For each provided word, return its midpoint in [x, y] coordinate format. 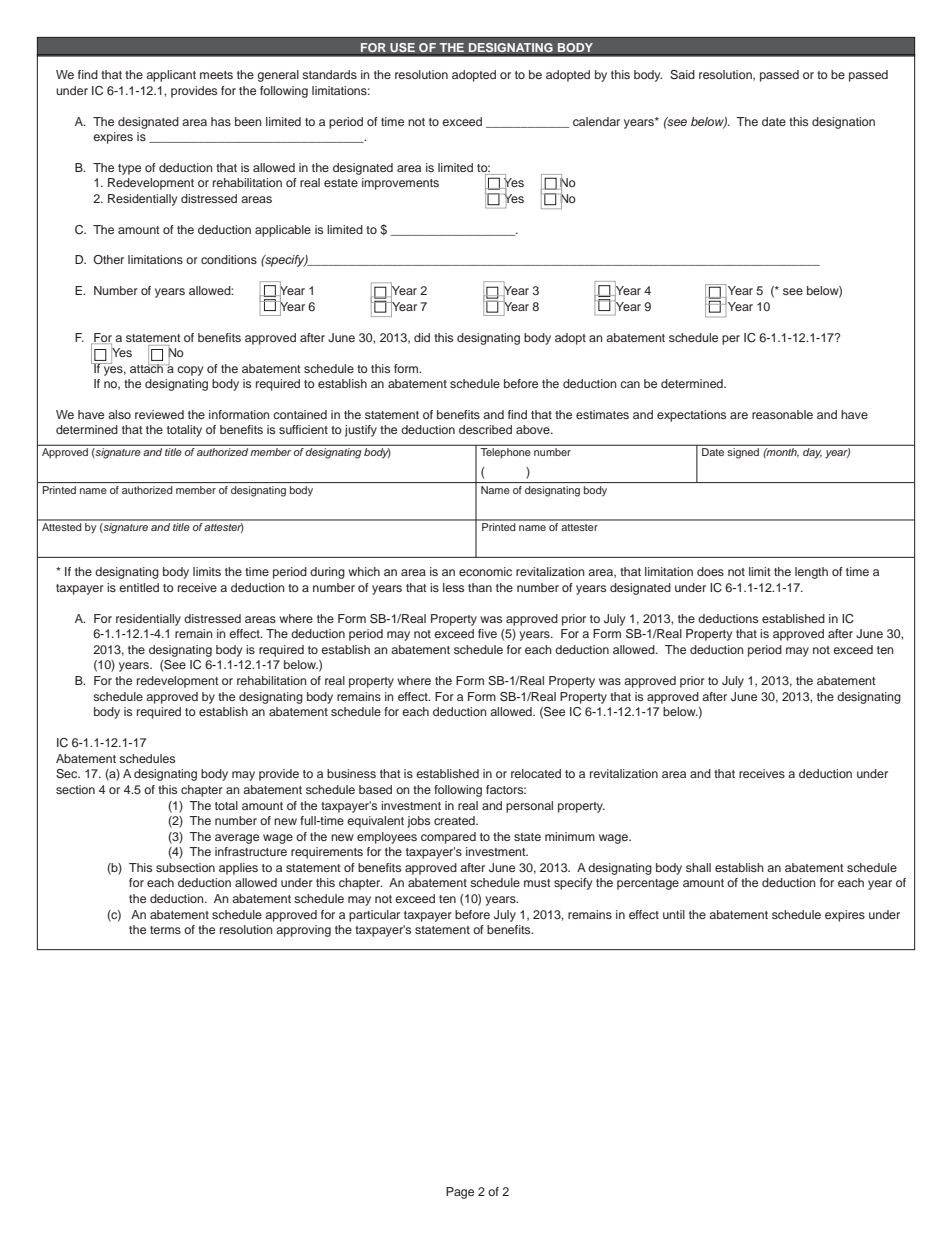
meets [216, 75]
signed [743, 453]
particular [374, 916]
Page [460, 1193]
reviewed [159, 414]
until [674, 914]
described [485, 429]
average [237, 839]
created [455, 820]
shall [698, 867]
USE [402, 49]
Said [682, 75]
